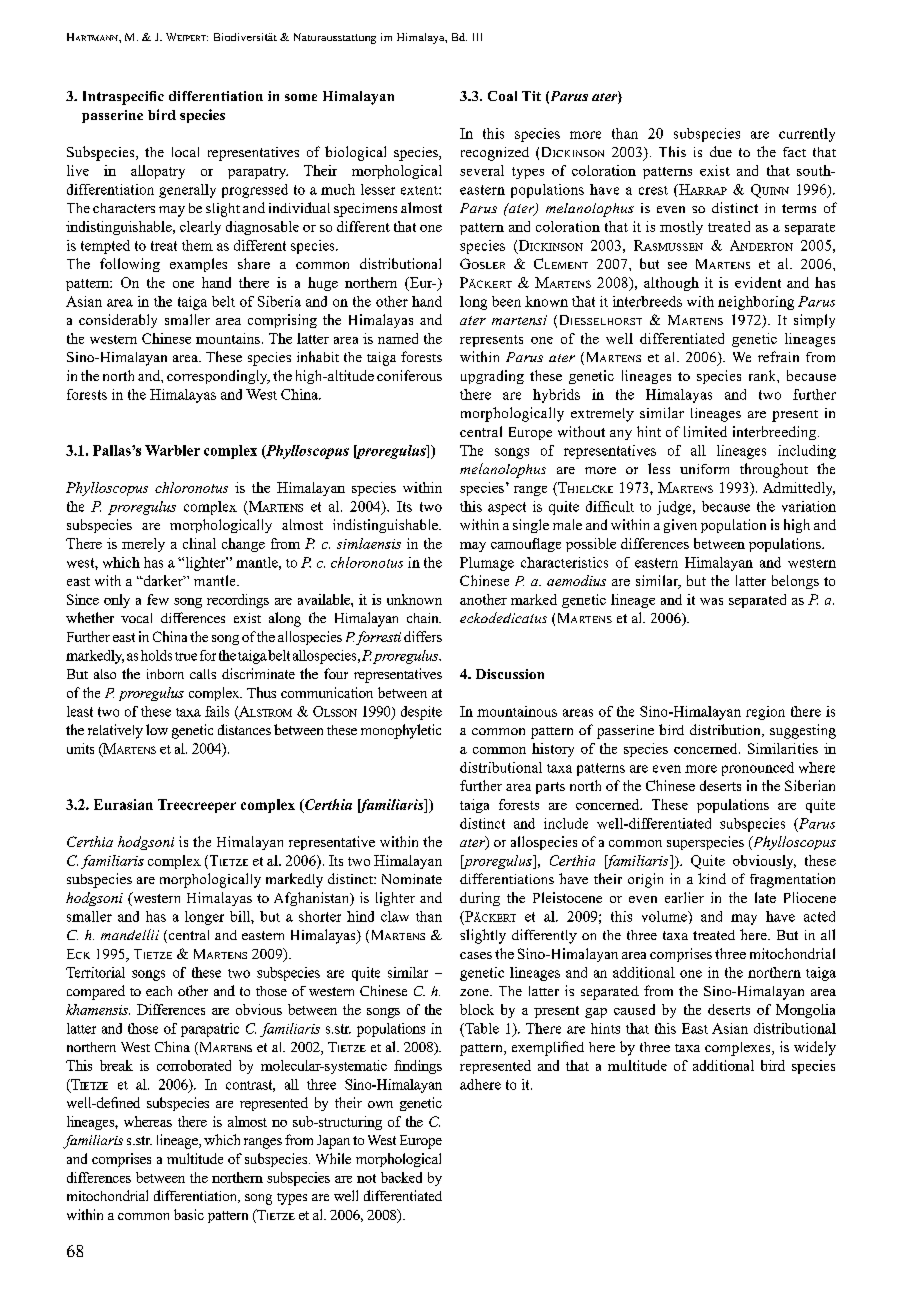  Describe the element at coordinates (409, 375) in the image. I see `coniferous` at that location.
